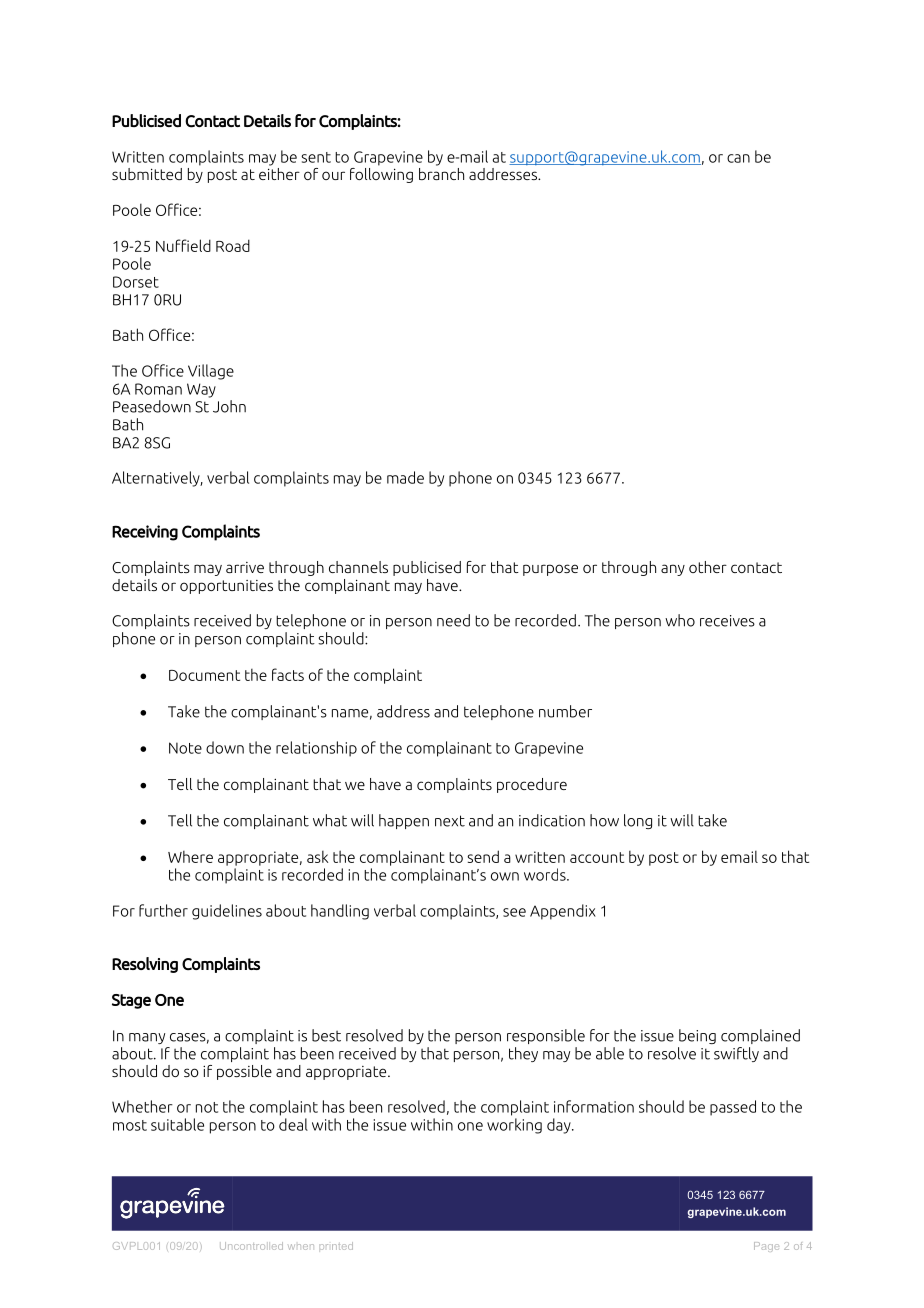 This page has width=924, height=1308. Describe the element at coordinates (766, 1247) in the page. I see `Page` at that location.
